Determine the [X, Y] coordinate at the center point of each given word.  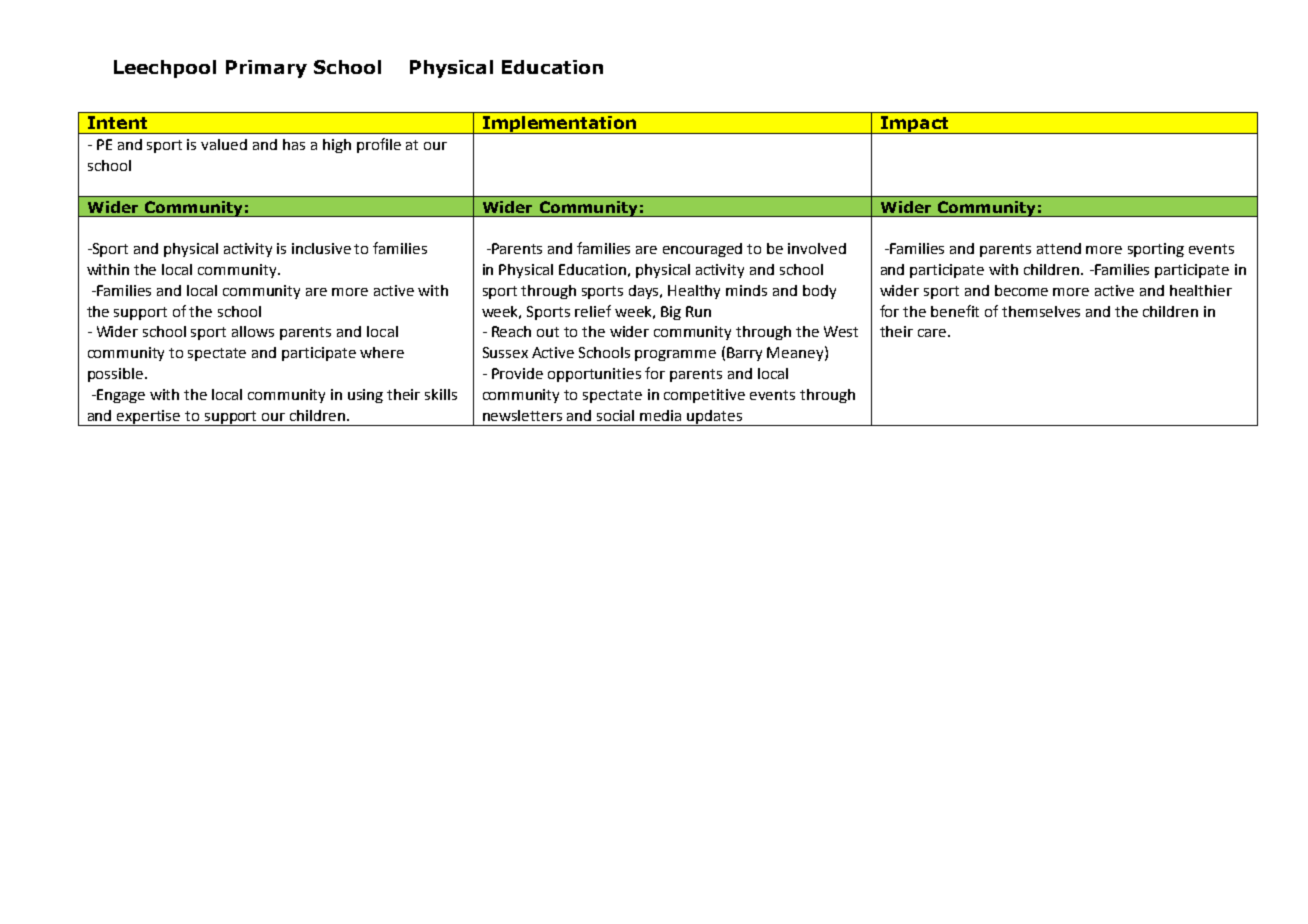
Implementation [559, 125]
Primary [266, 69]
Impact [915, 125]
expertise [149, 418]
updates [715, 418]
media [660, 415]
